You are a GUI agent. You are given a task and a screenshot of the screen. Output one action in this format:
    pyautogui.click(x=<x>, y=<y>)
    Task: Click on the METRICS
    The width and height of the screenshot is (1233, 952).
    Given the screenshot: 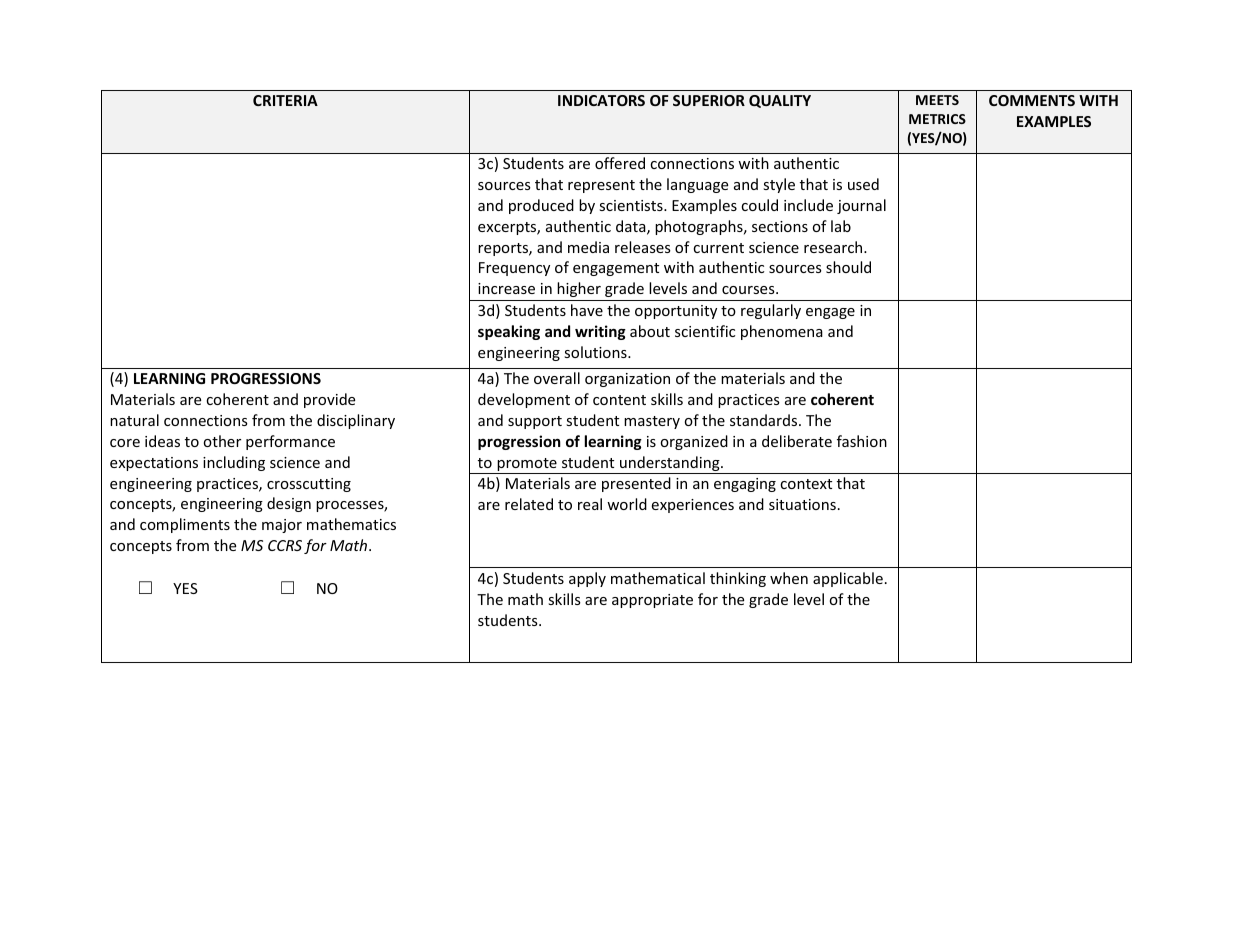 What is the action you would take?
    pyautogui.click(x=937, y=119)
